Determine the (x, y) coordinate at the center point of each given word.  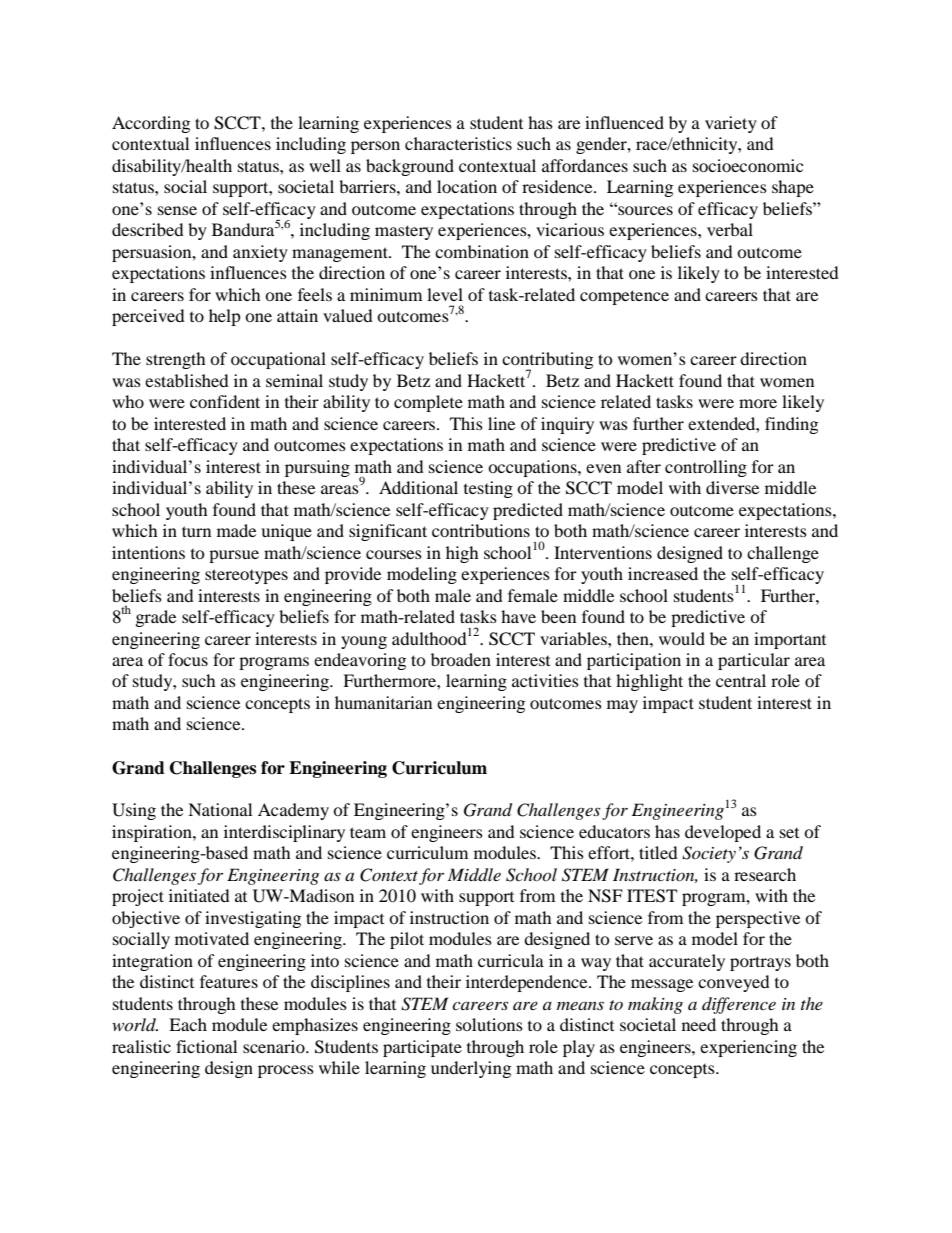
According (151, 124)
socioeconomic (748, 165)
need (699, 1024)
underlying (471, 1069)
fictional (206, 1046)
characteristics (458, 143)
